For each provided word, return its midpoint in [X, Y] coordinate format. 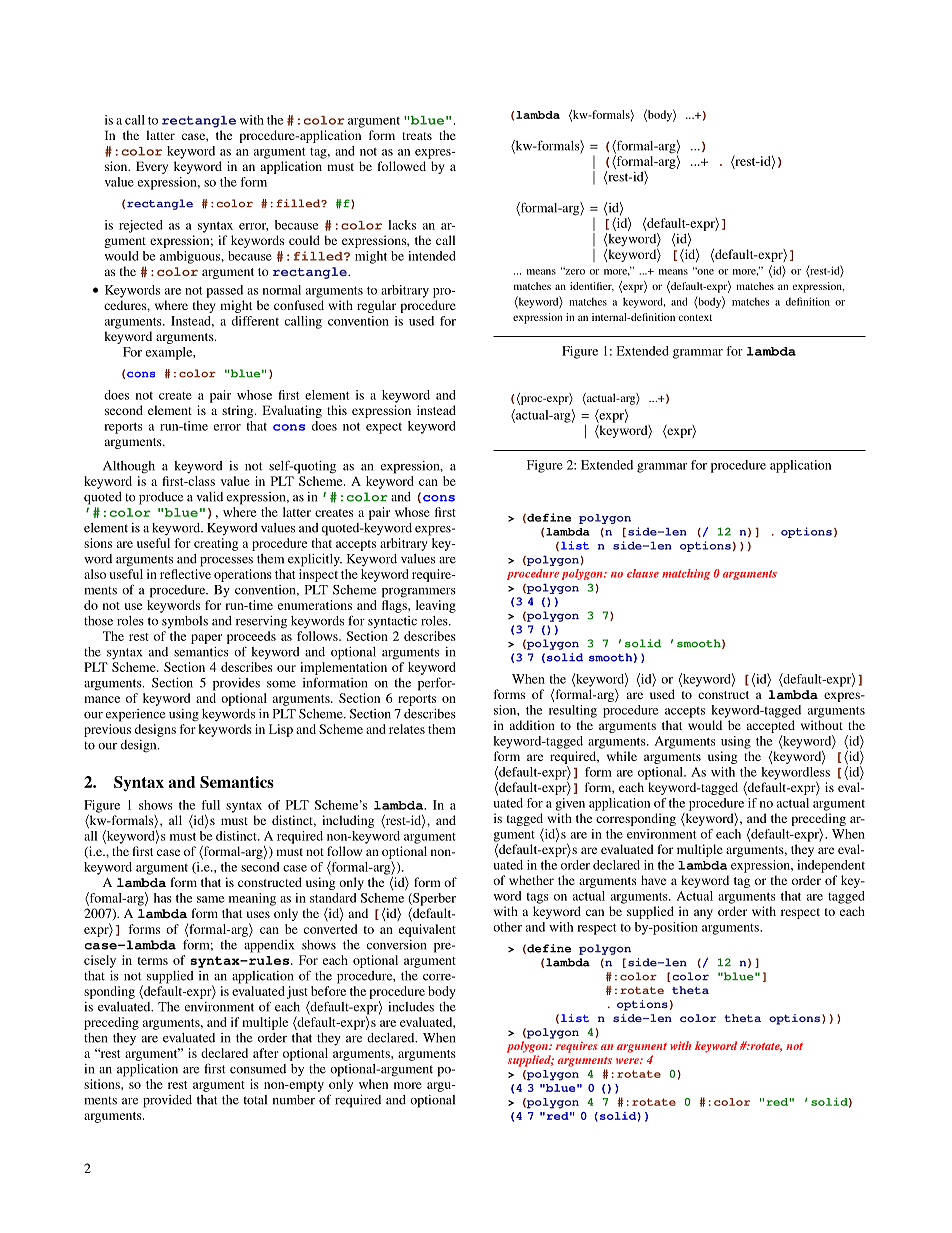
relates [407, 729]
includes [411, 1007]
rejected [141, 226]
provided [167, 1101]
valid [209, 497]
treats [417, 136]
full [210, 805]
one [704, 271]
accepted [771, 726]
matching [686, 574]
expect [384, 428]
